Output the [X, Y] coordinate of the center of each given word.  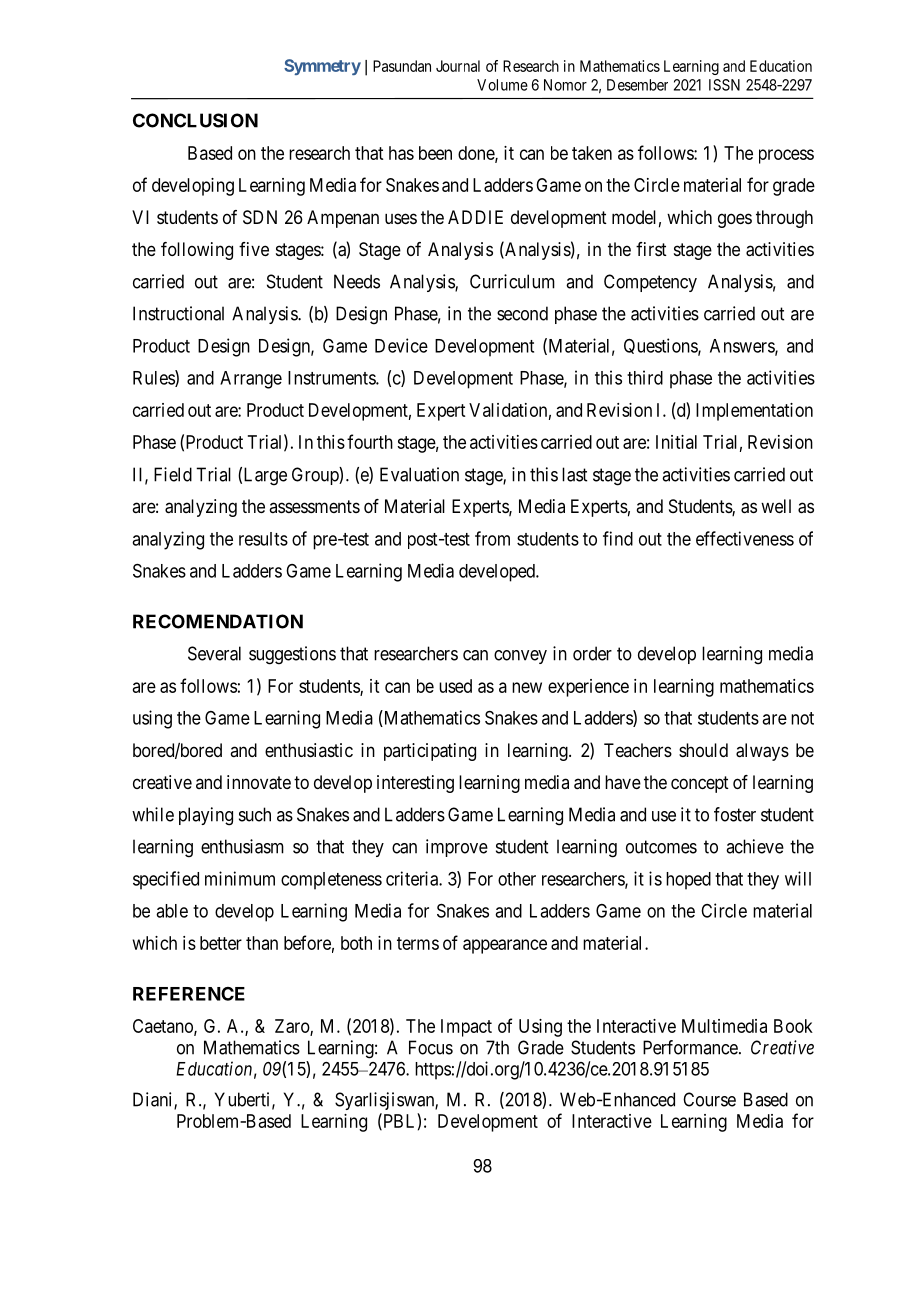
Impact [466, 1028]
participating [430, 752]
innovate [259, 782]
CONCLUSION [195, 120]
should [703, 750]
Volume [502, 85]
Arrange [251, 380]
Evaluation [419, 474]
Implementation [754, 412]
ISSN [724, 85]
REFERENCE [189, 994]
